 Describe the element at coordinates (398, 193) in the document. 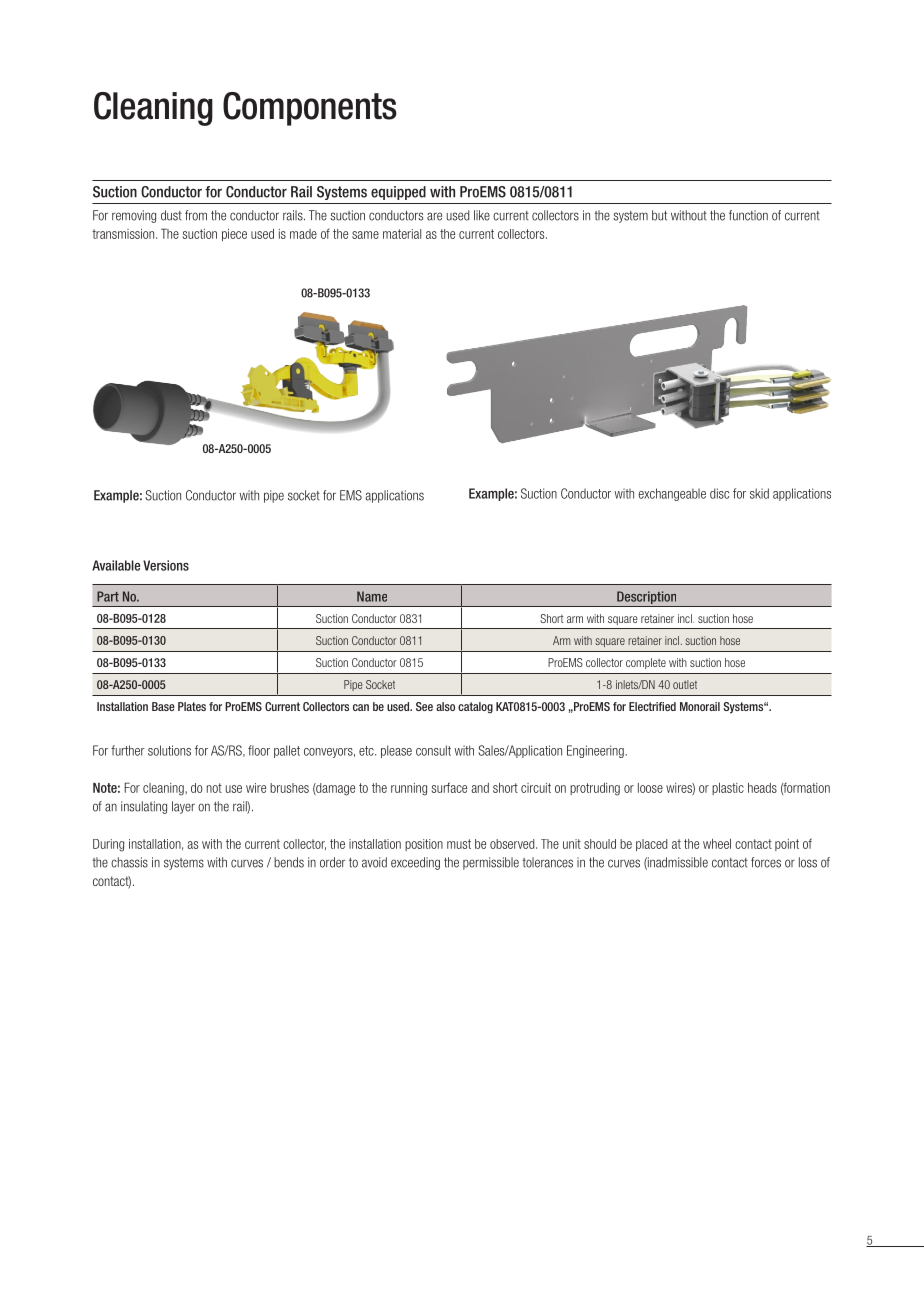

I see `equipped` at that location.
